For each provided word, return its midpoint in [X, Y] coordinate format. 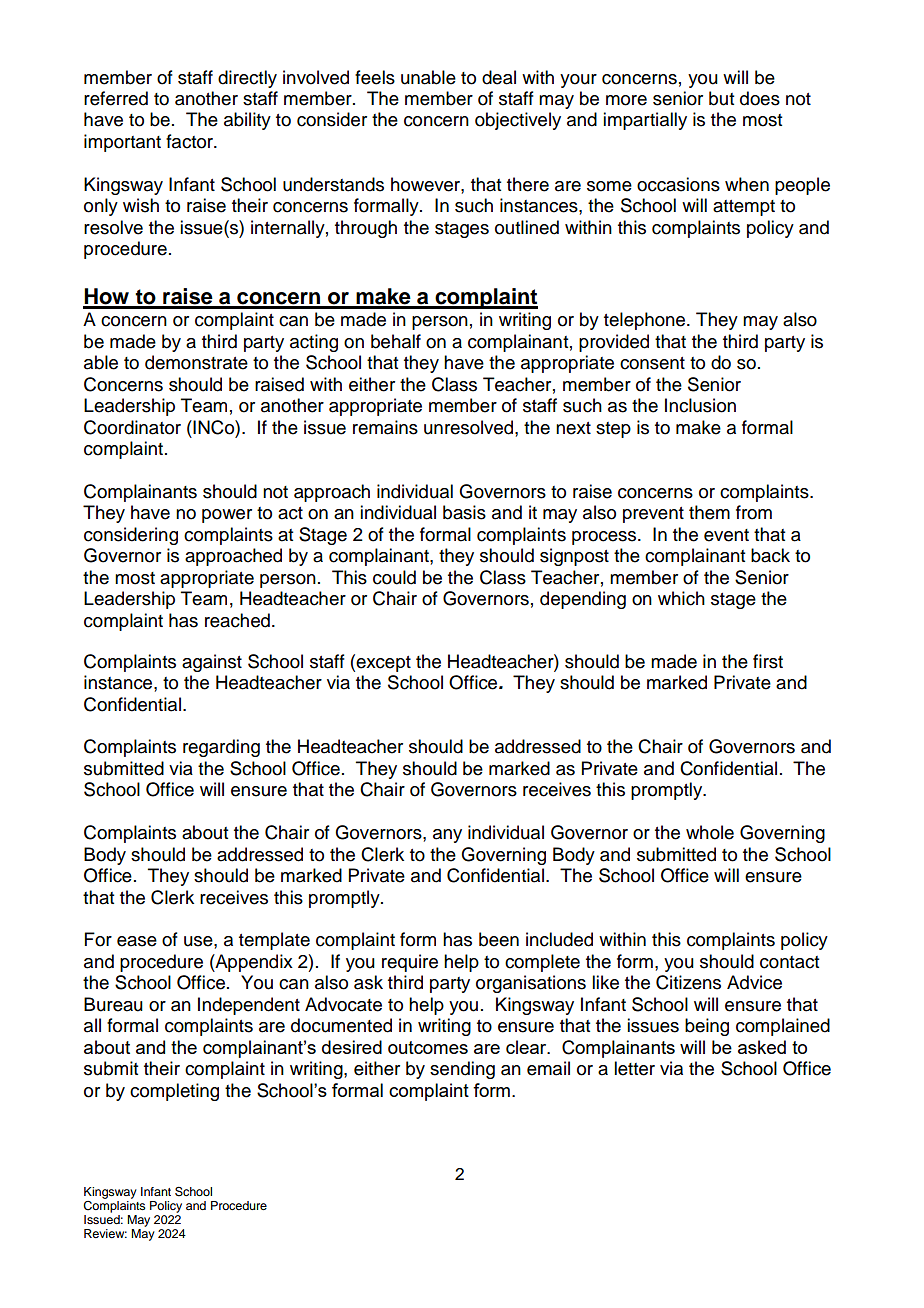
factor [190, 141]
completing [174, 1092]
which [681, 598]
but [721, 98]
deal [499, 77]
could [394, 577]
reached [237, 620]
